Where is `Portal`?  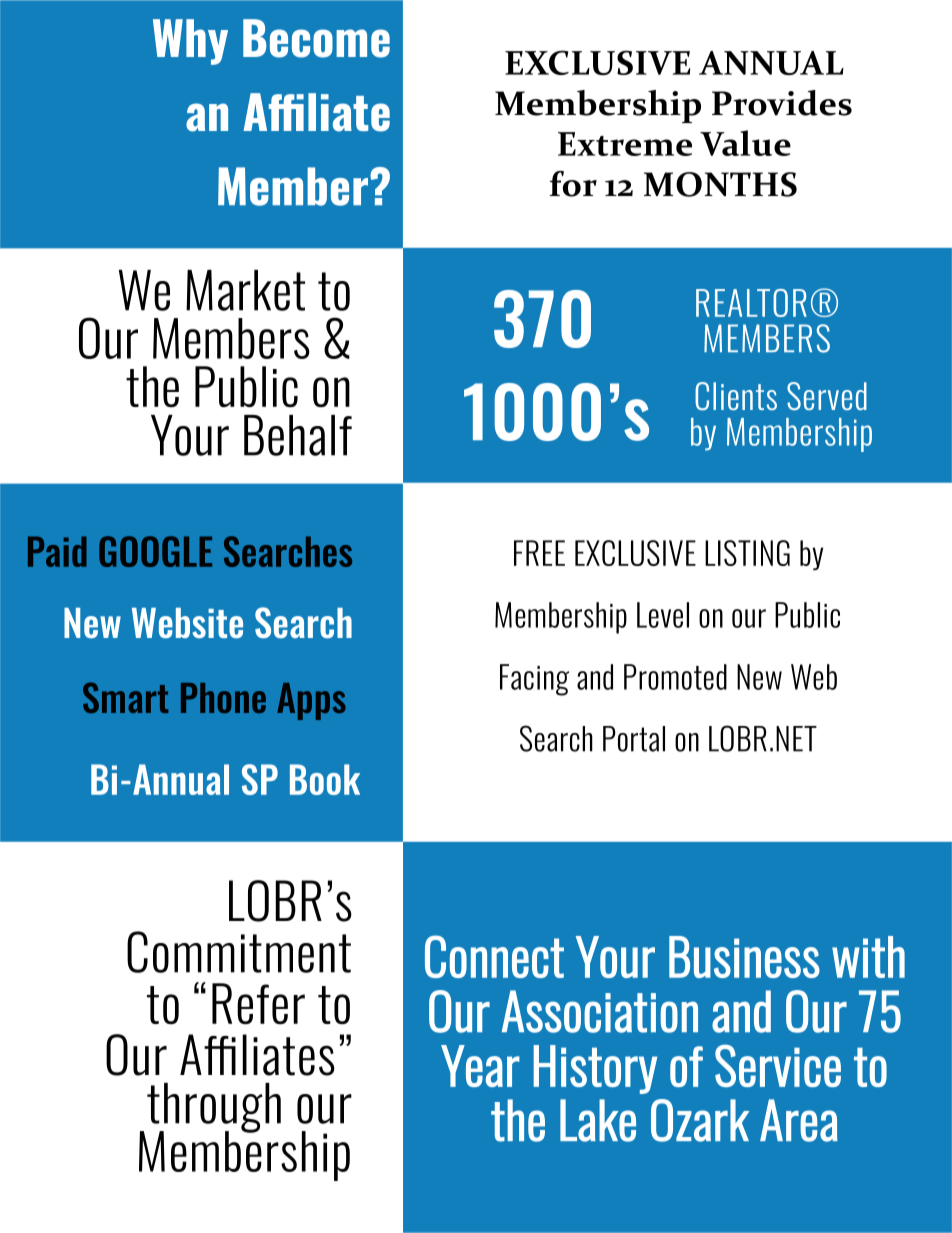
Portal is located at coordinates (634, 739).
